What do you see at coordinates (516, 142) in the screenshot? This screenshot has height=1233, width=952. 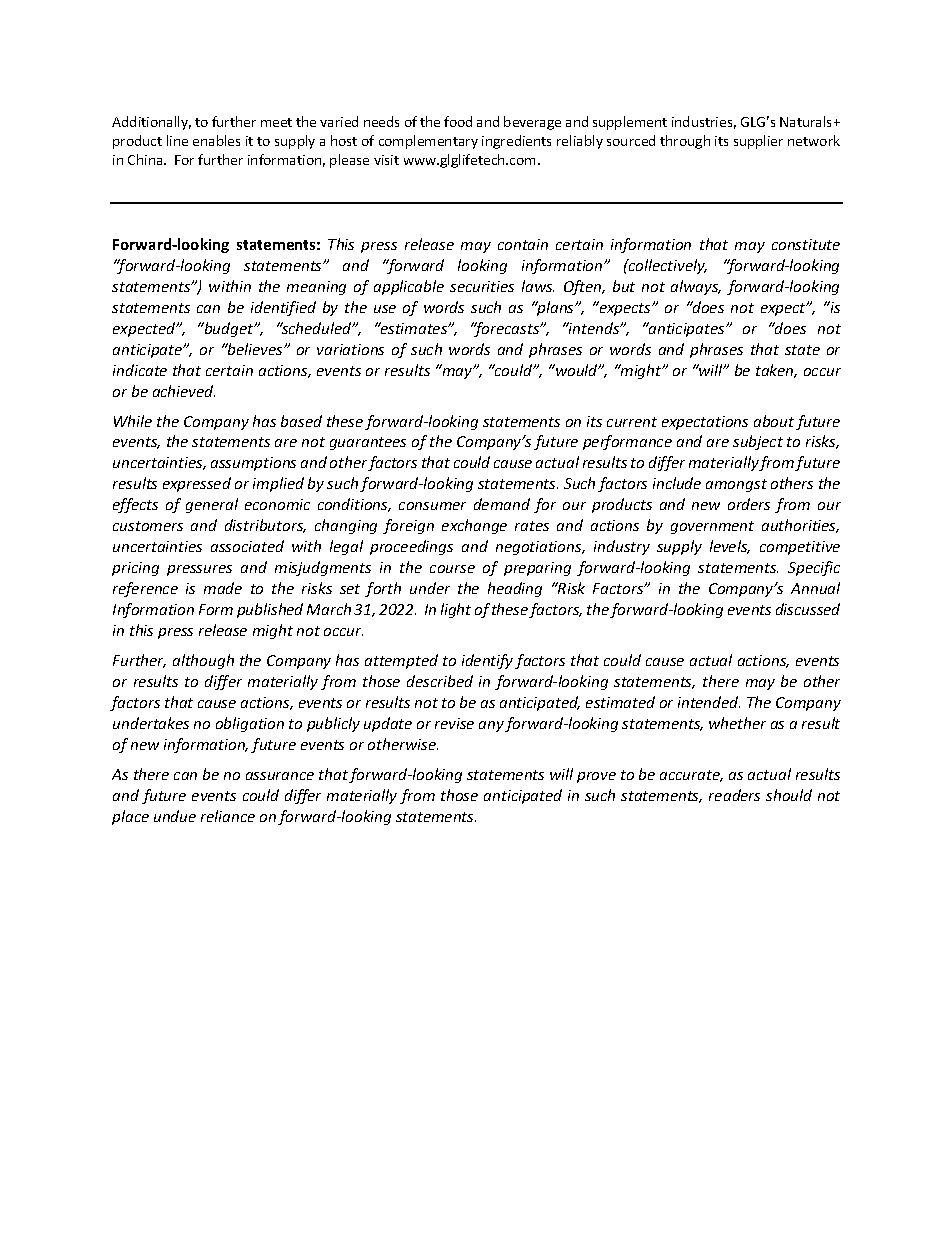 I see `ingredients` at bounding box center [516, 142].
